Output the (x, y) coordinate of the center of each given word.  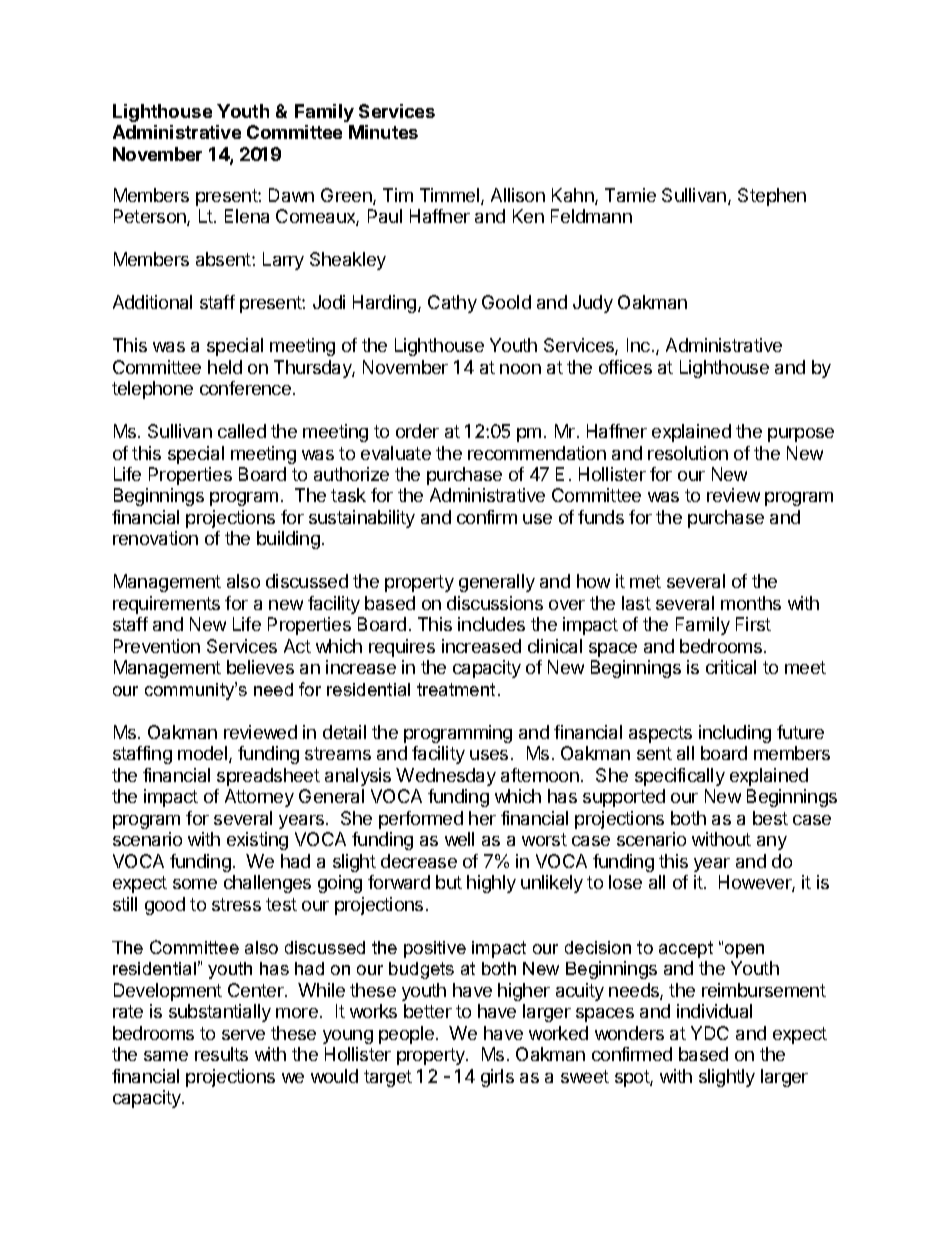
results (221, 1054)
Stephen (772, 197)
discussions (495, 603)
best (770, 818)
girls (497, 1078)
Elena (247, 216)
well (459, 839)
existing (257, 841)
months (751, 603)
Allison (518, 195)
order (417, 431)
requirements (166, 605)
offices (625, 367)
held (225, 367)
